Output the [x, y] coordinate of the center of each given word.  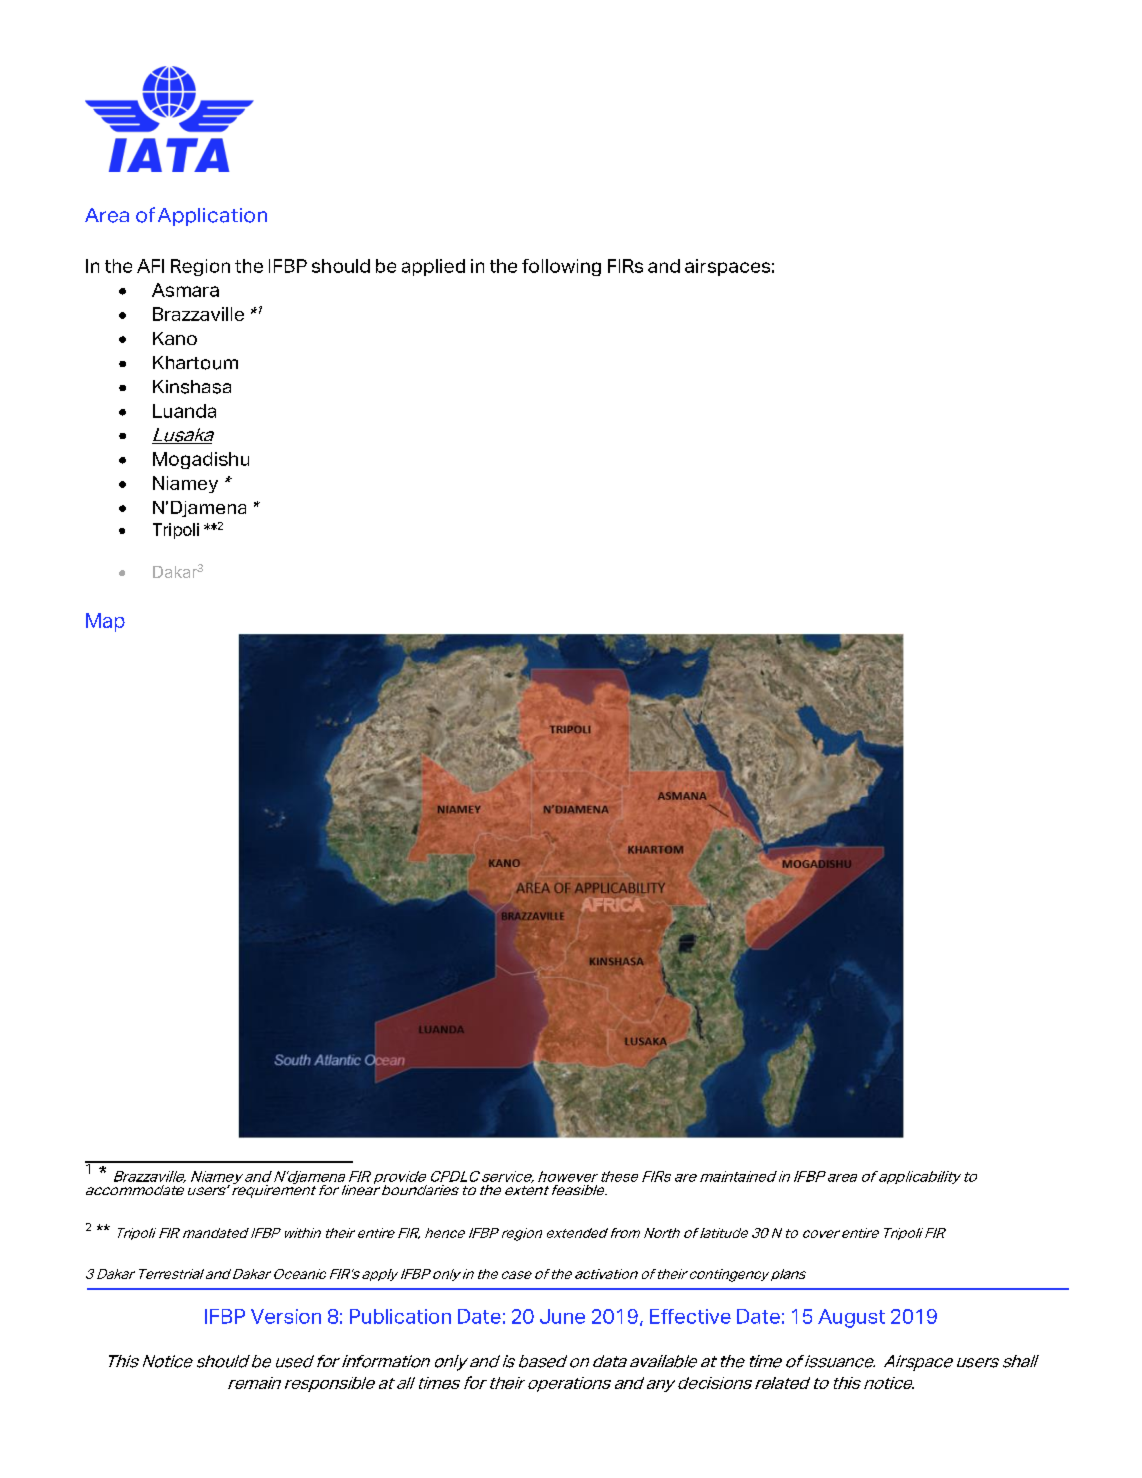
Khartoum [195, 363]
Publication [400, 1316]
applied [433, 267]
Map [105, 622]
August [851, 1318]
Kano [175, 338]
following [561, 267]
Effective [690, 1316]
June [562, 1316]
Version [286, 1316]
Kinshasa [192, 387]
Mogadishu [201, 460]
